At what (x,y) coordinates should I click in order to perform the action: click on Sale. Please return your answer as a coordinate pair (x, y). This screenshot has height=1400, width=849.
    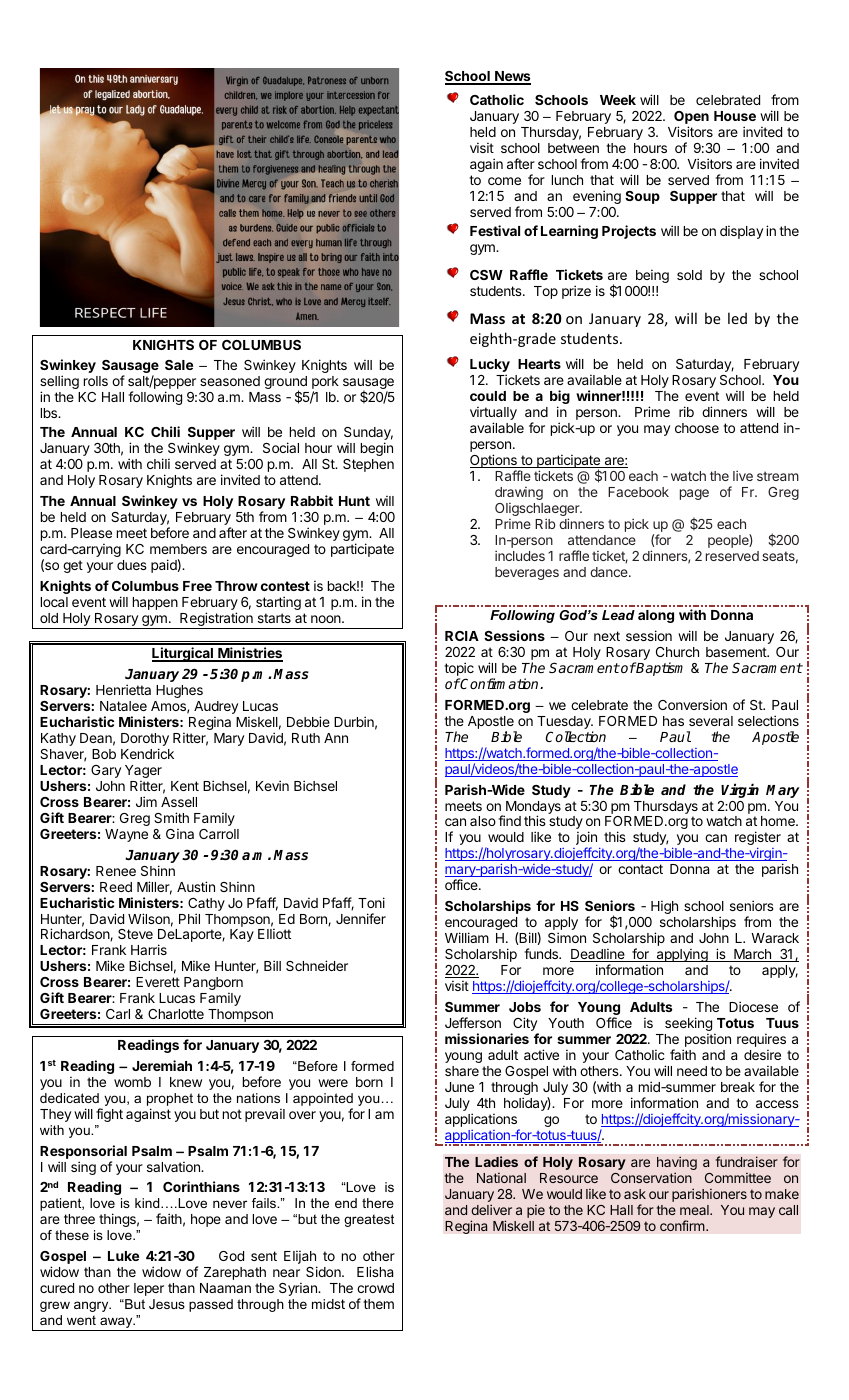
    Looking at the image, I should click on (179, 365).
